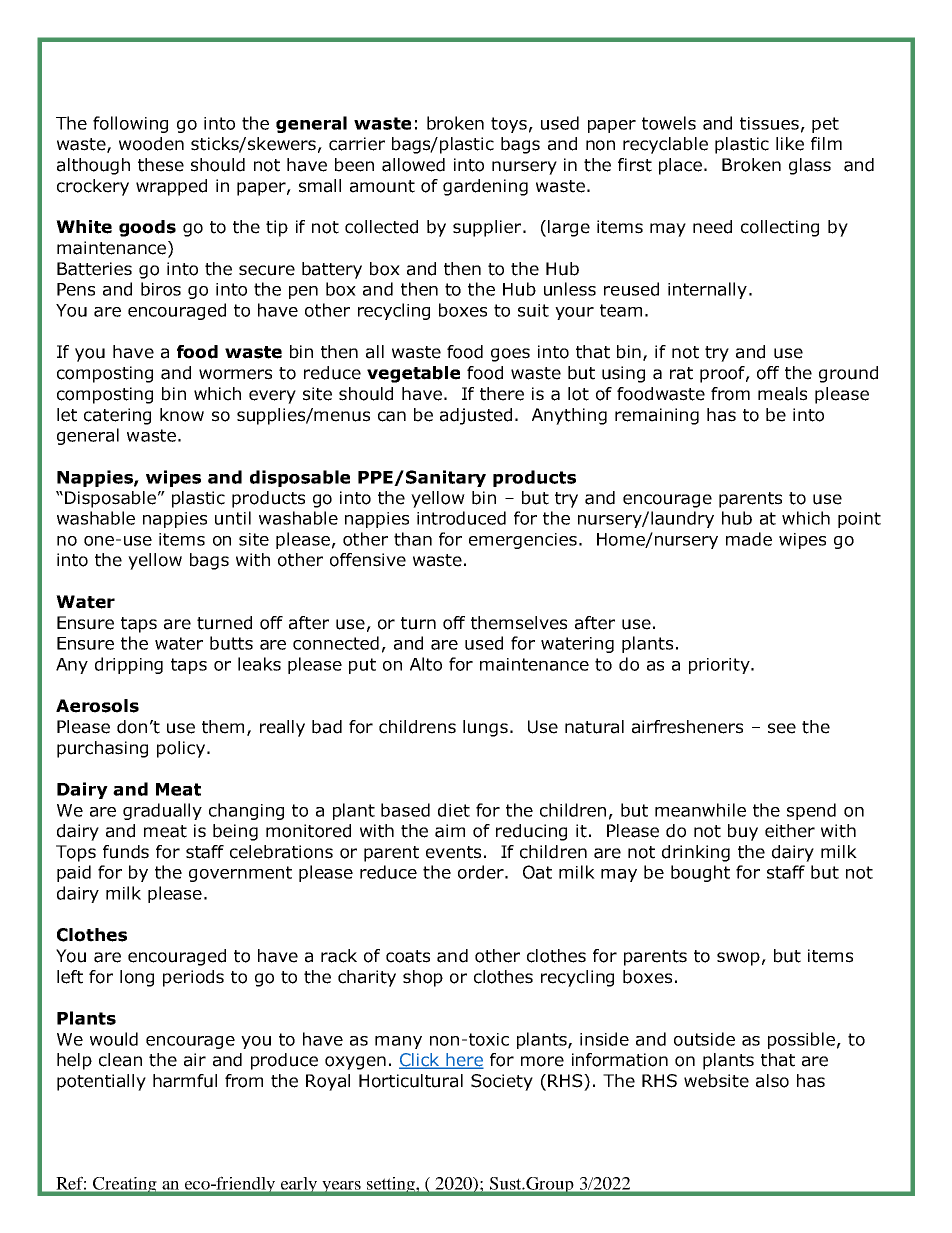  What do you see at coordinates (790, 144) in the document?
I see `like` at bounding box center [790, 144].
